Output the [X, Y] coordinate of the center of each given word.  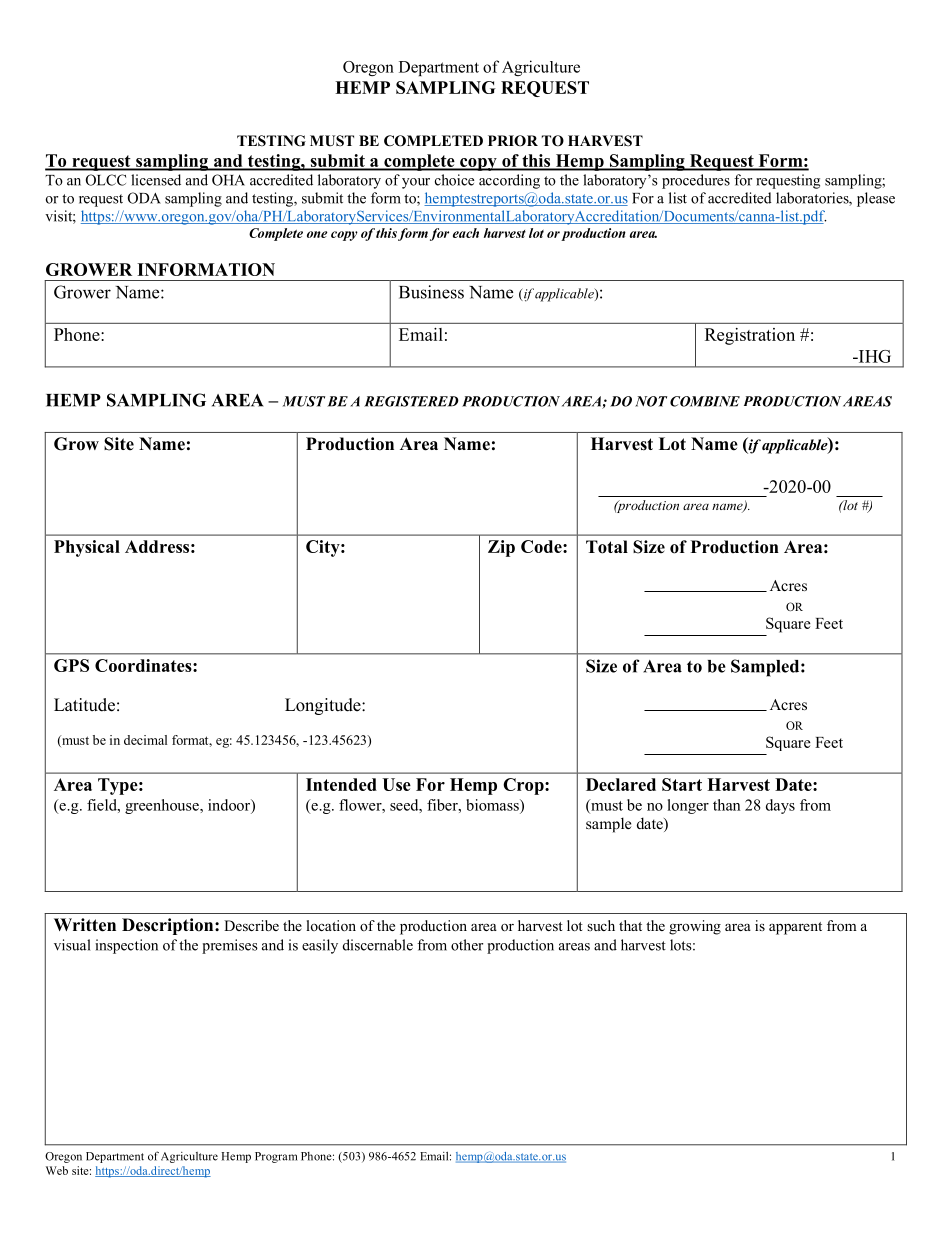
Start [682, 784]
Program [276, 1157]
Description [169, 926]
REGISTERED [411, 401]
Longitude [324, 706]
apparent [795, 928]
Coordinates [144, 665]
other [467, 945]
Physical [87, 548]
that [630, 925]
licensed [156, 180]
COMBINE [705, 401]
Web [57, 1170]
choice [454, 180]
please [876, 199]
